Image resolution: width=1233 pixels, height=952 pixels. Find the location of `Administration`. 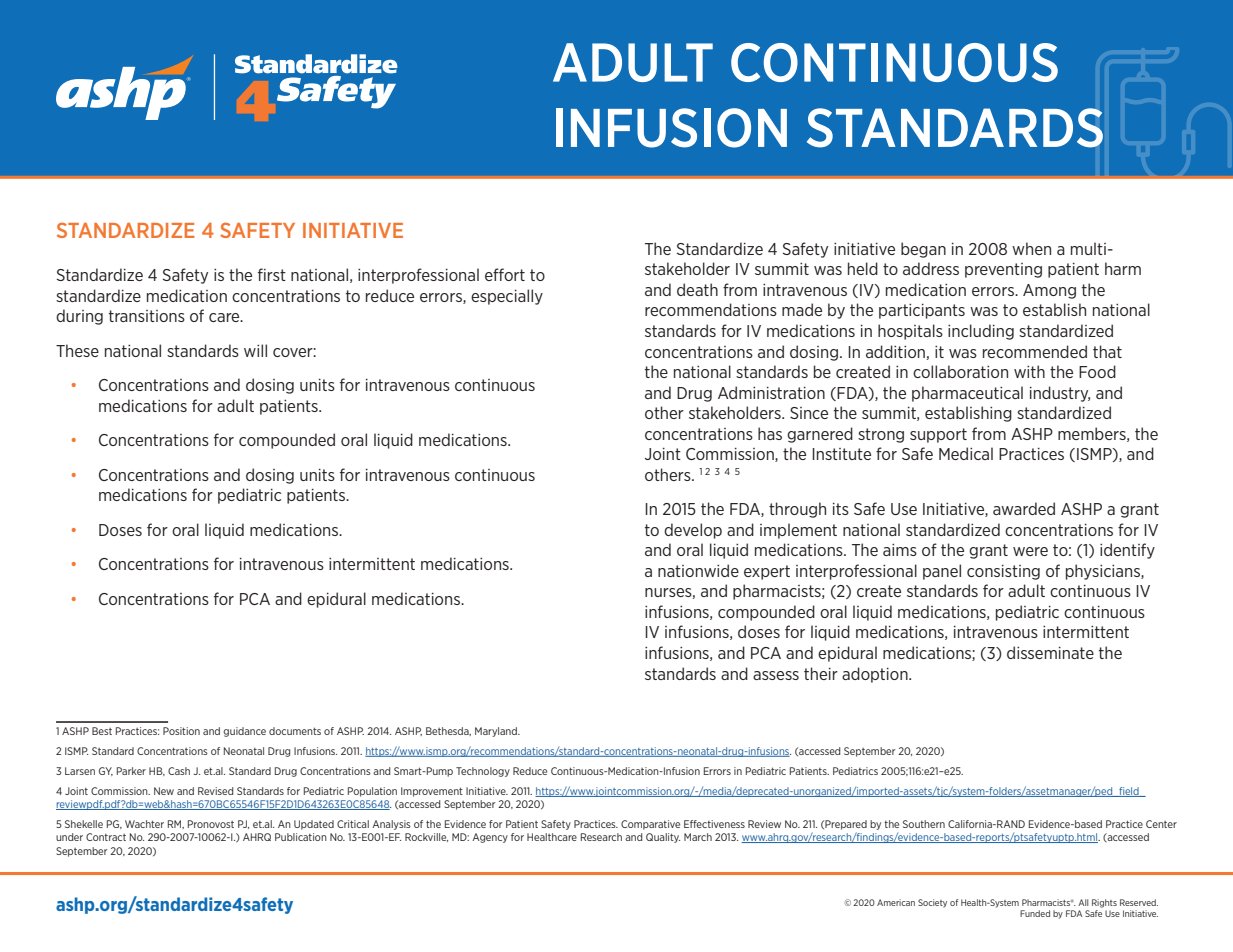

Administration is located at coordinates (771, 392).
